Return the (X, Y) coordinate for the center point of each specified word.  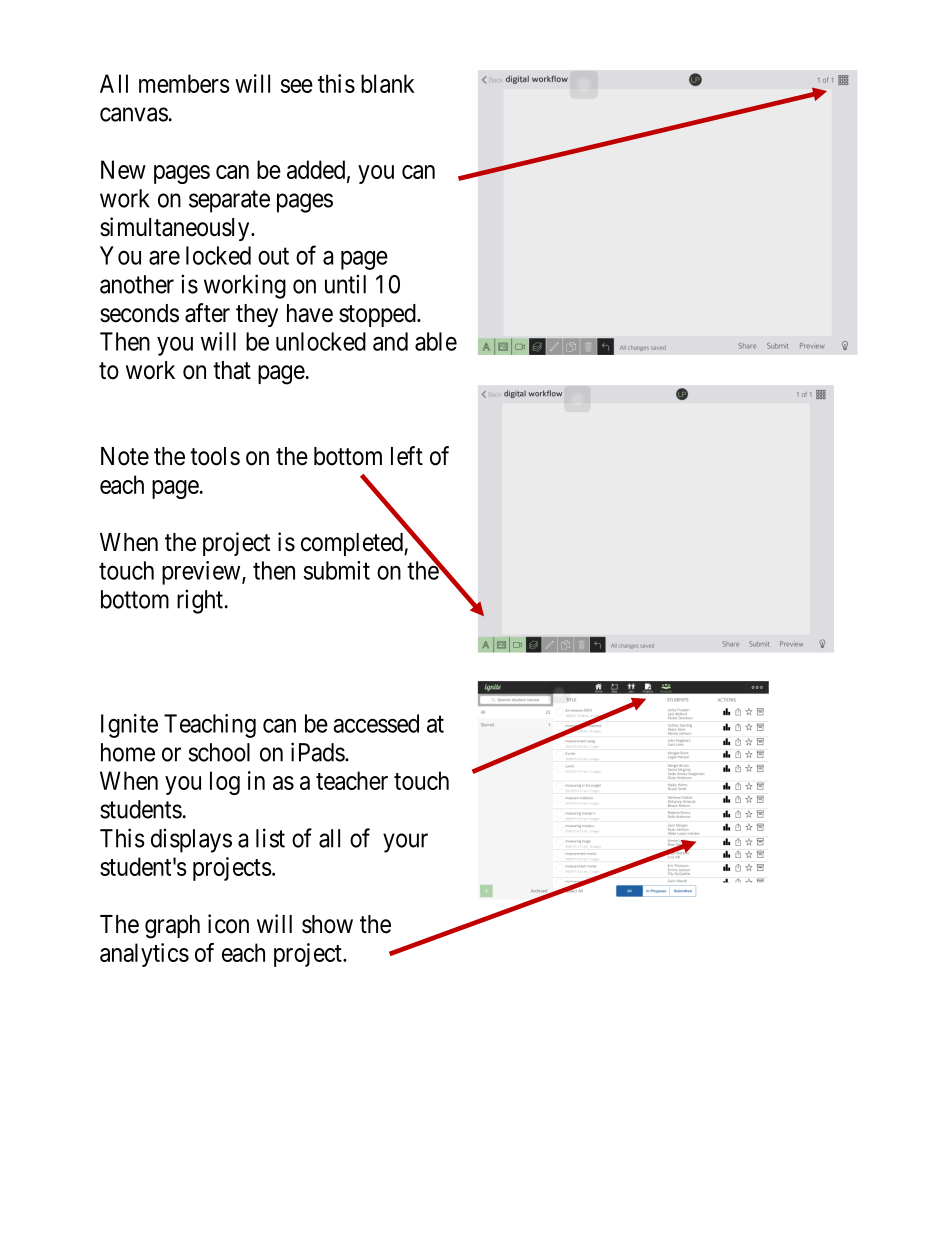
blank (388, 83)
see (297, 86)
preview (202, 573)
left (407, 456)
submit (337, 570)
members (184, 83)
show (327, 924)
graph (172, 927)
